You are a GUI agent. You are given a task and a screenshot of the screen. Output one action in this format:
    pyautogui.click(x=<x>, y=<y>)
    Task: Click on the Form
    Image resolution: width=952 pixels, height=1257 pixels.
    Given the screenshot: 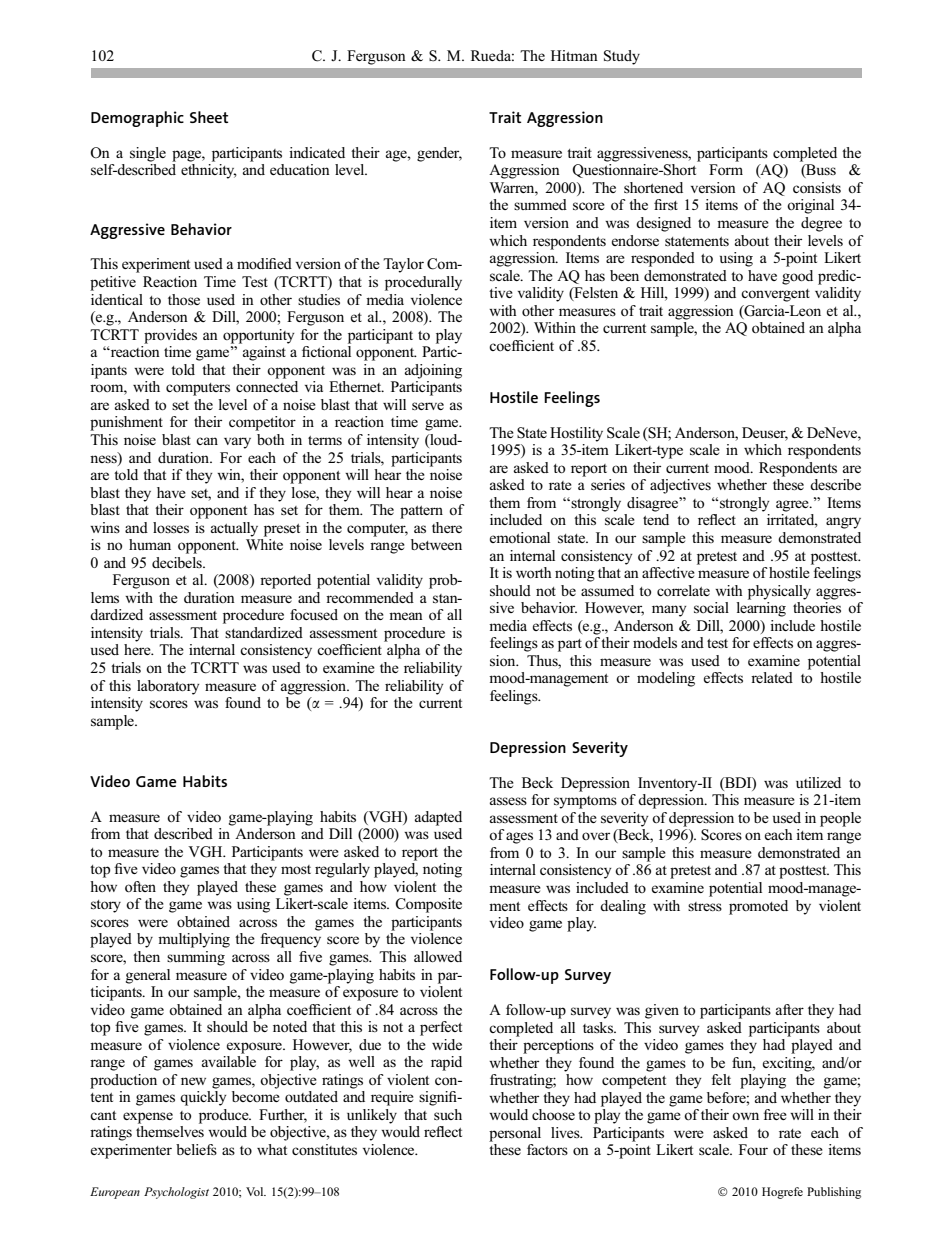 What is the action you would take?
    pyautogui.click(x=726, y=169)
